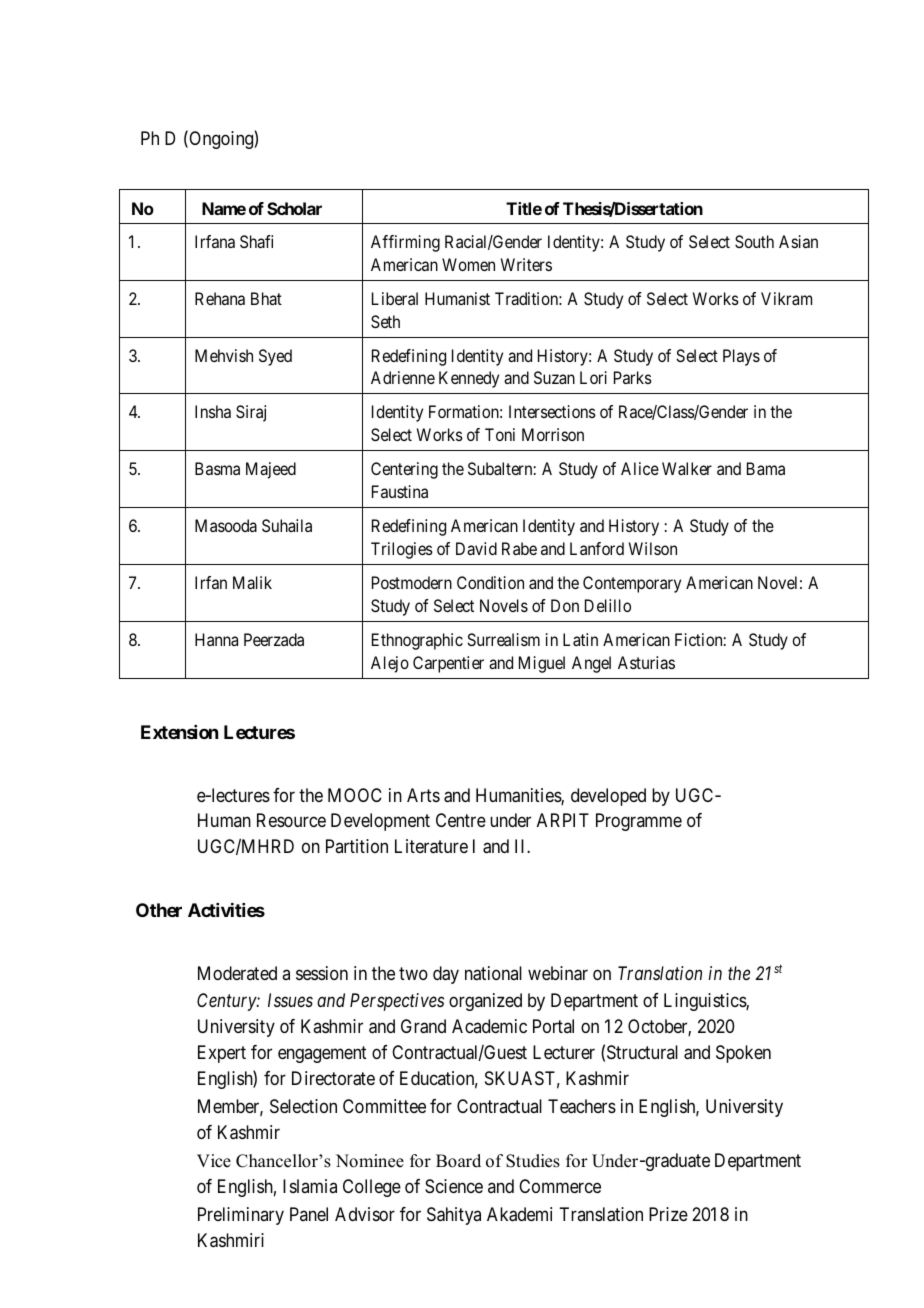 The width and height of the image is (924, 1308). What do you see at coordinates (542, 664) in the image?
I see `Miguel` at bounding box center [542, 664].
